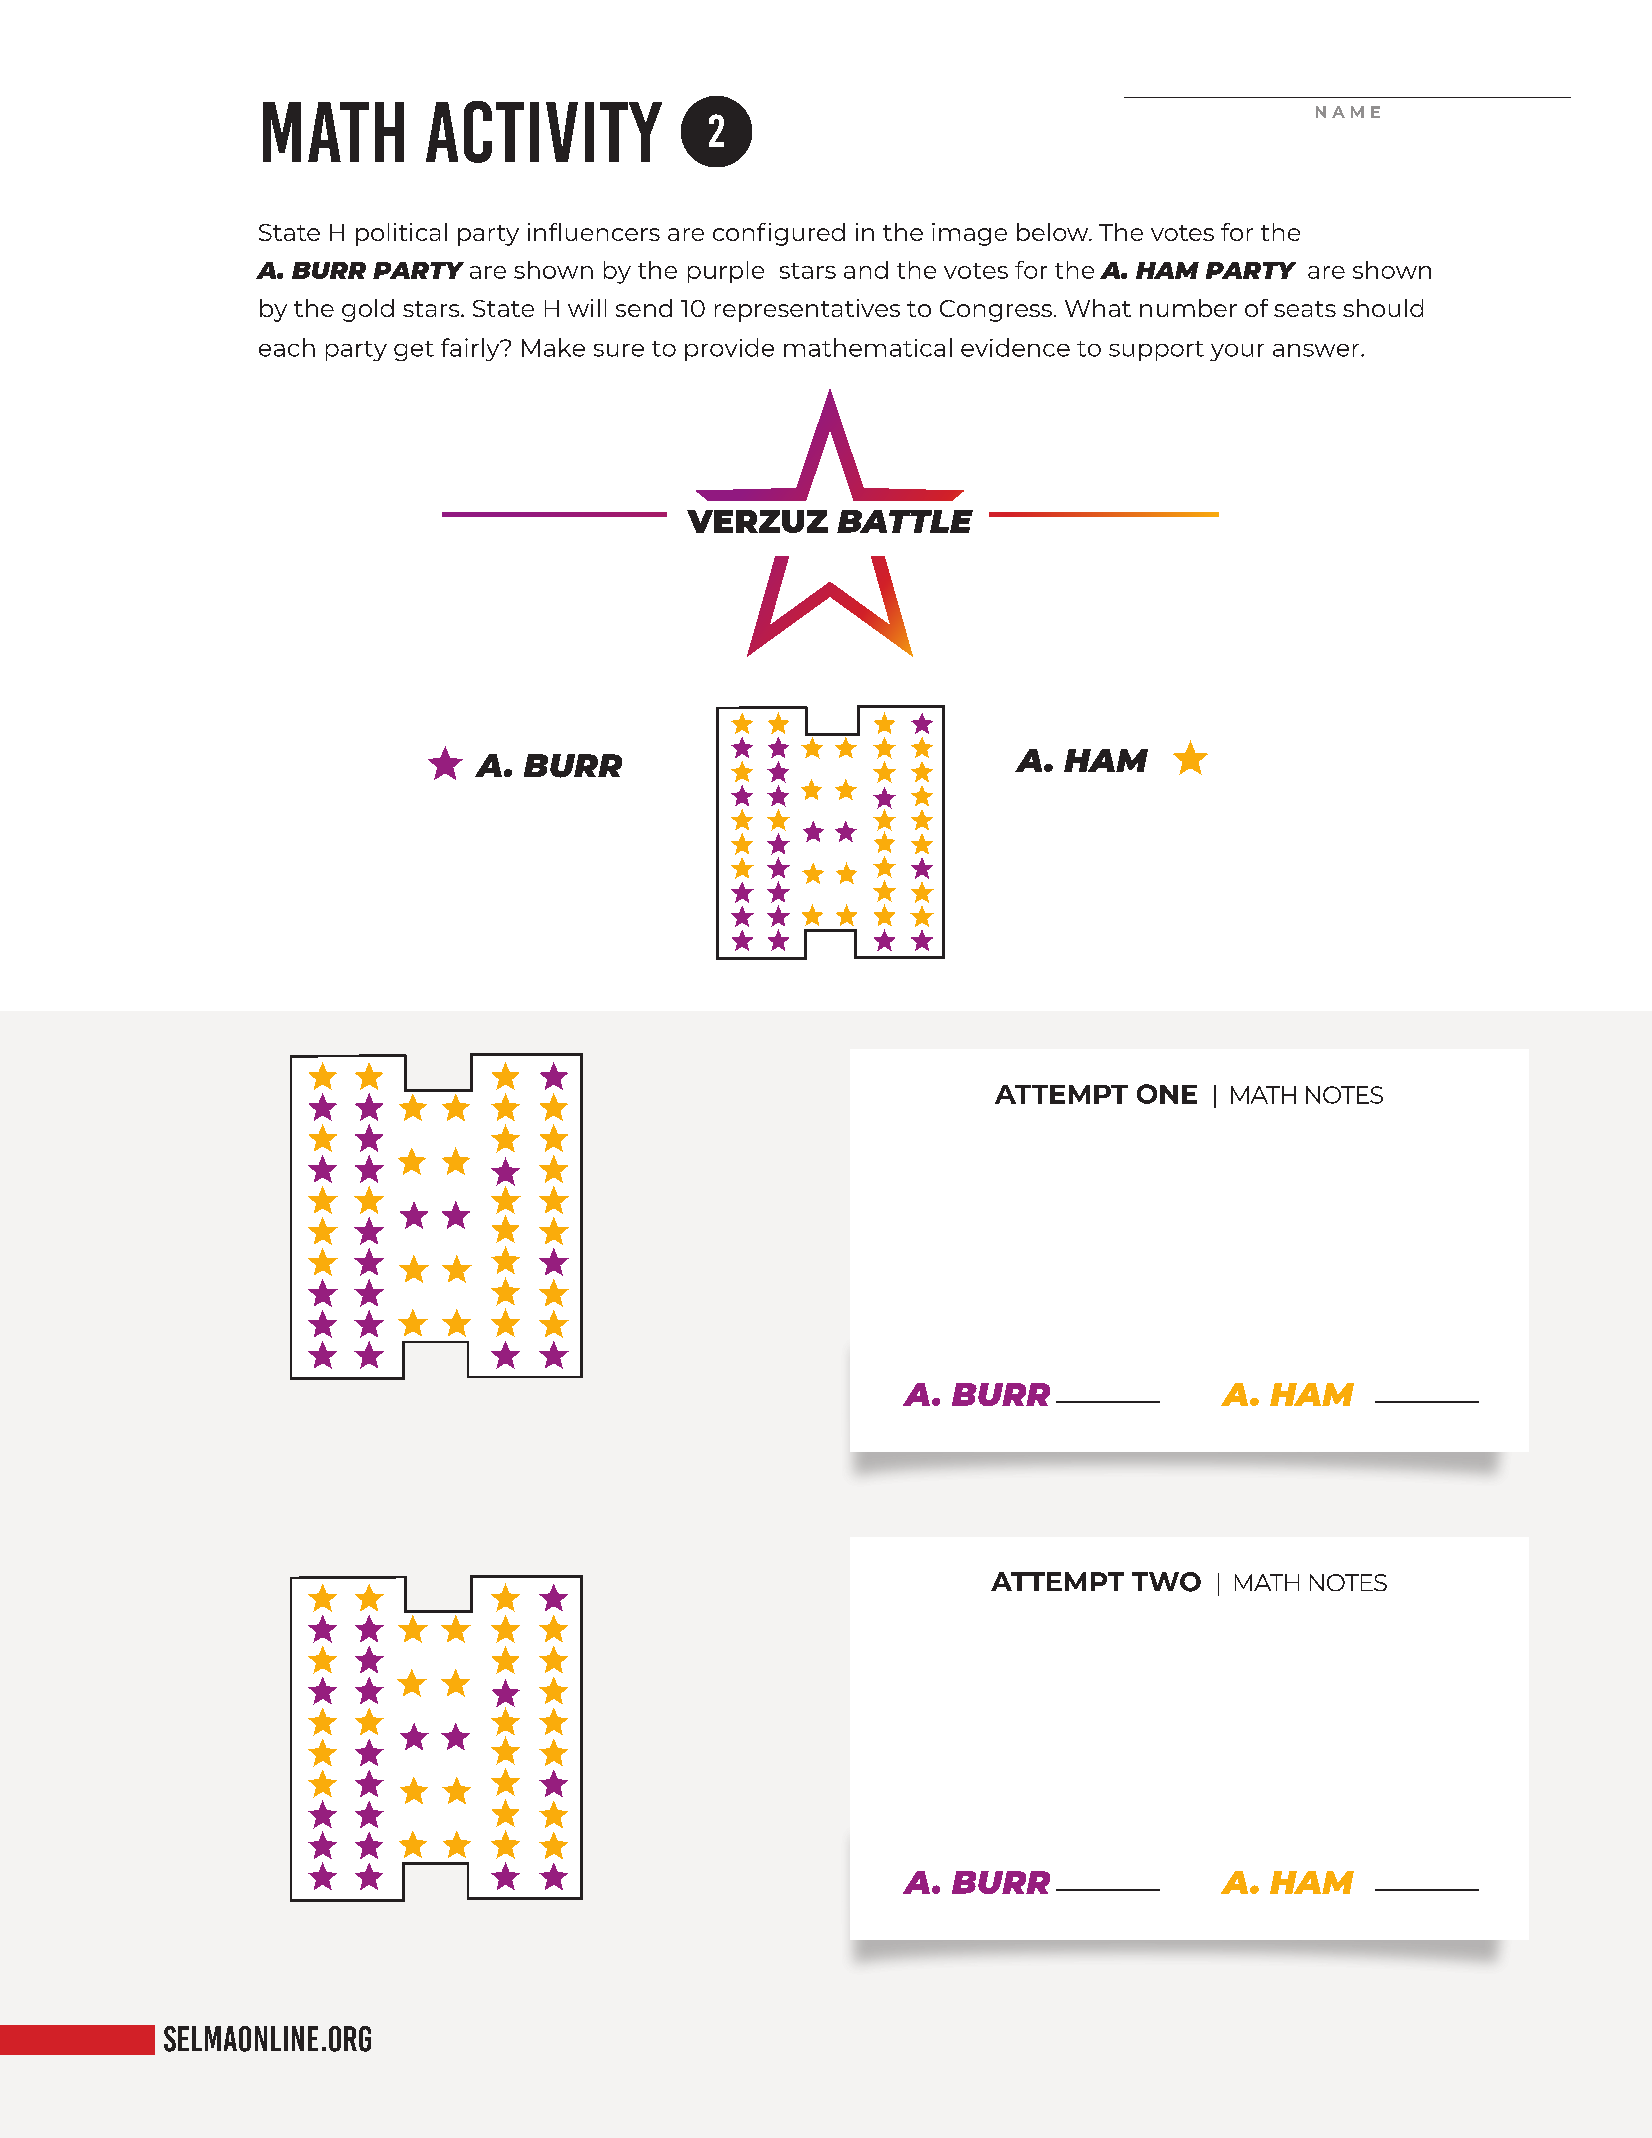  What do you see at coordinates (1167, 1094) in the image?
I see `ONE` at bounding box center [1167, 1094].
